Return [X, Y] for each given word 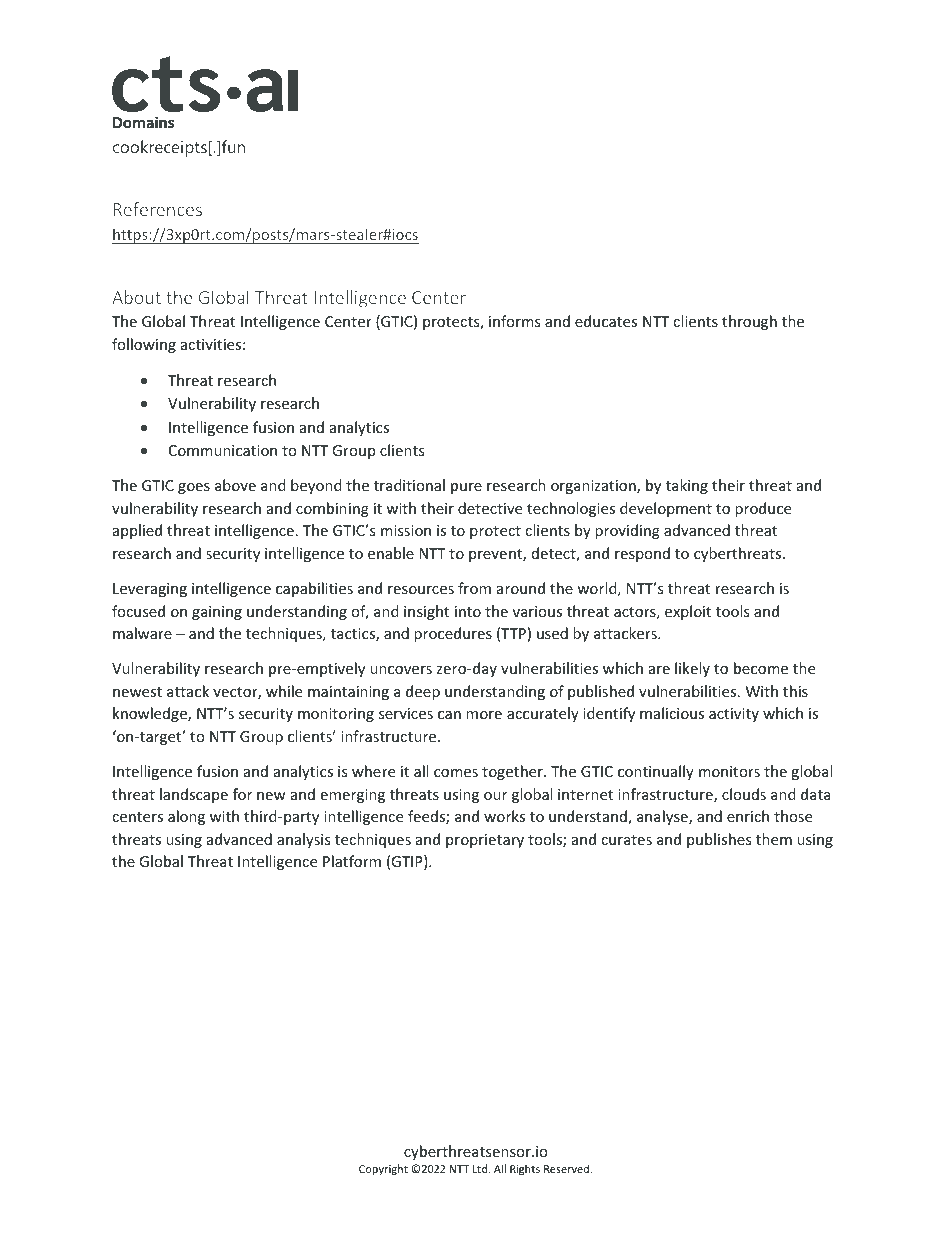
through [749, 322]
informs [514, 321]
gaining [217, 613]
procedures [453, 634]
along [186, 817]
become [761, 668]
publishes [719, 840]
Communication [223, 450]
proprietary [485, 841]
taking [687, 486]
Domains [143, 122]
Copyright [383, 1169]
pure [466, 488]
